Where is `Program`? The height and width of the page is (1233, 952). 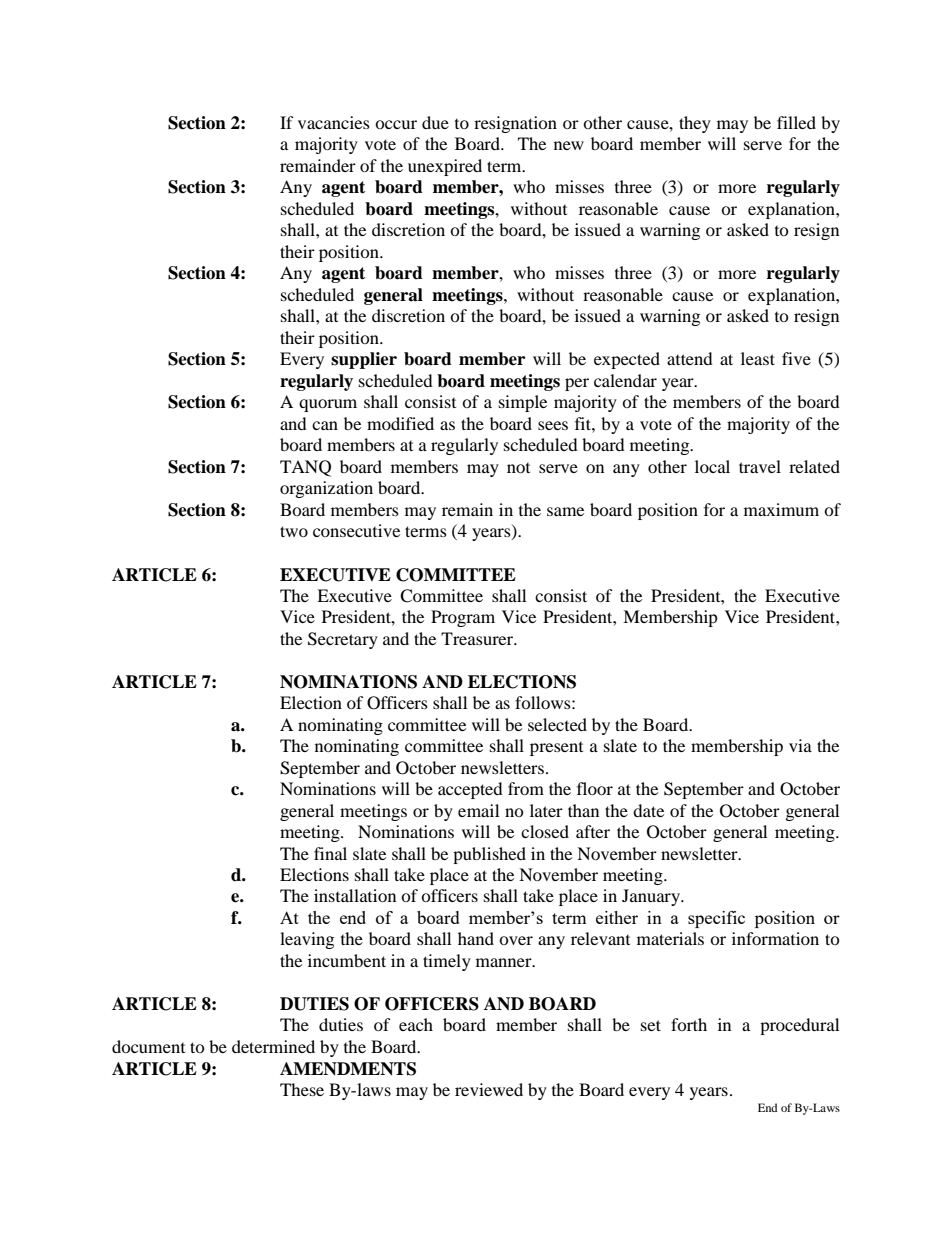 Program is located at coordinates (463, 618).
